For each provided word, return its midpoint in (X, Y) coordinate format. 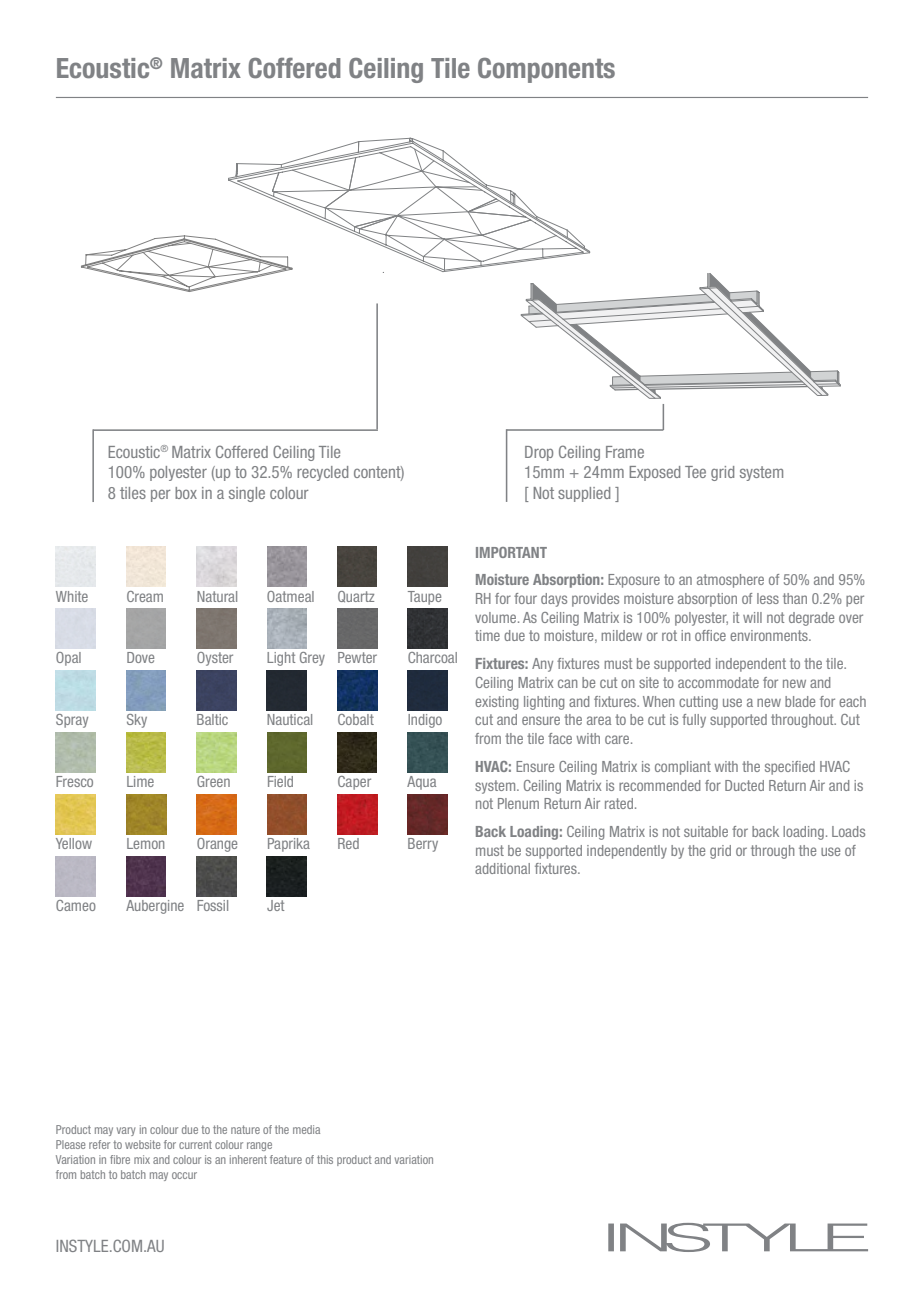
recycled (322, 473)
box (186, 493)
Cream (145, 596)
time (487, 635)
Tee (695, 472)
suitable (706, 831)
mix (142, 1159)
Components (546, 70)
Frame (625, 452)
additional (502, 868)
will (752, 617)
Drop (539, 453)
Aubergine (155, 907)
